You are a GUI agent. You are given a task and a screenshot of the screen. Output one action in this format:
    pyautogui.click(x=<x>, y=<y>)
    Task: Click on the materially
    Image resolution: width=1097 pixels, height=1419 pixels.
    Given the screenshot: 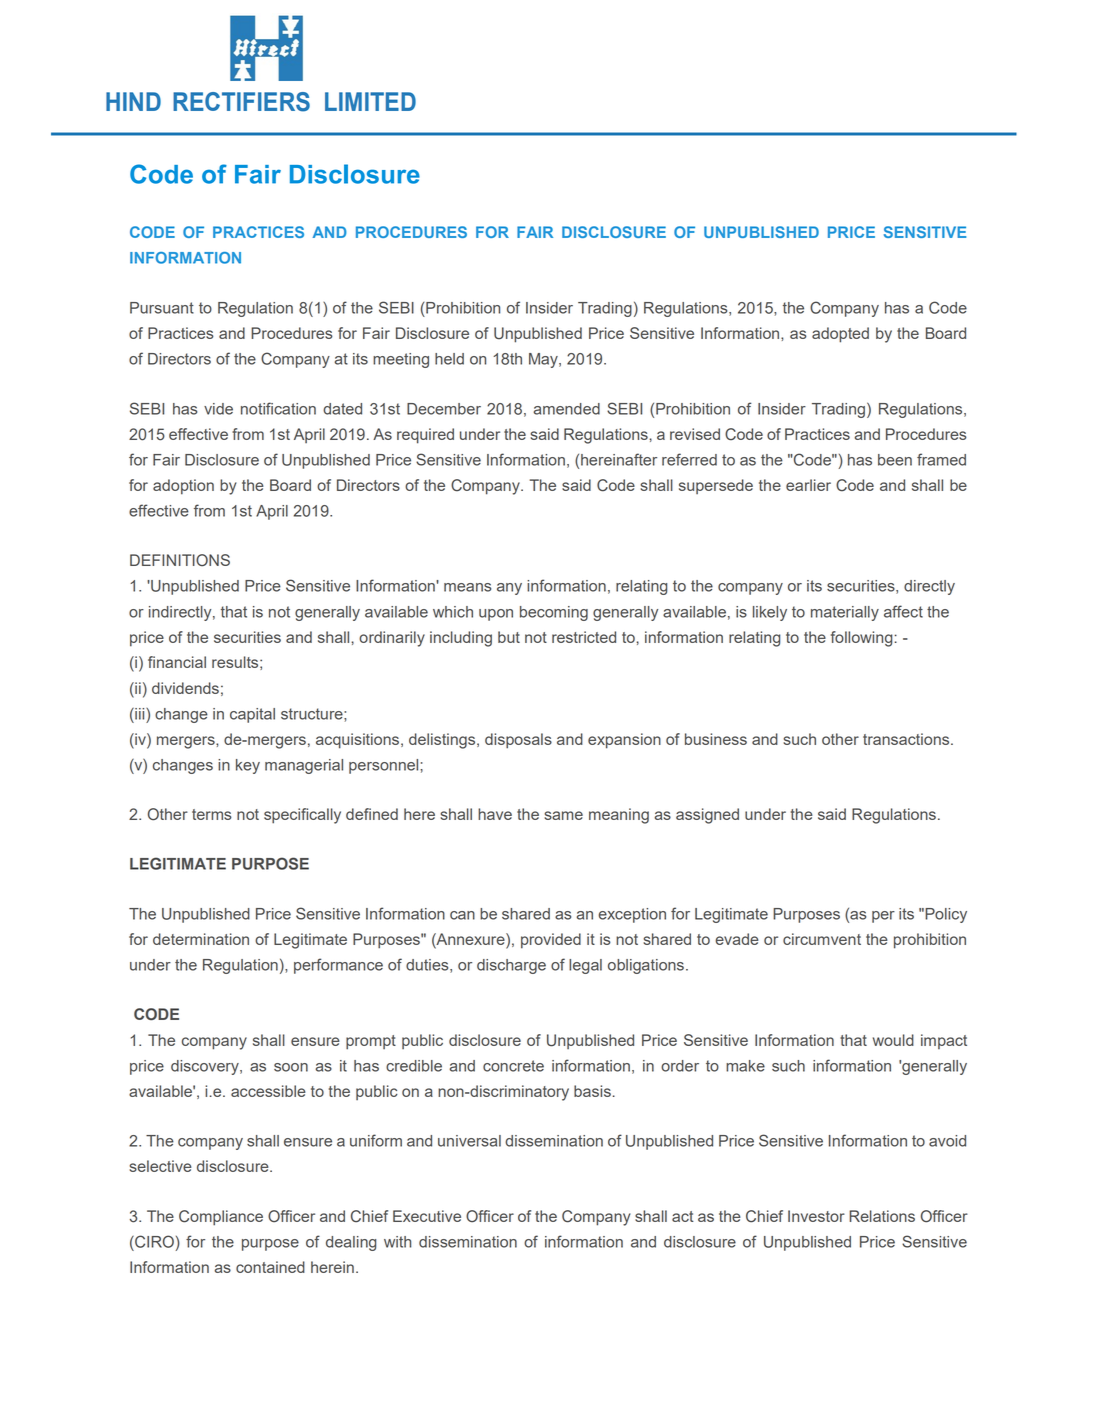 What is the action you would take?
    pyautogui.click(x=845, y=613)
